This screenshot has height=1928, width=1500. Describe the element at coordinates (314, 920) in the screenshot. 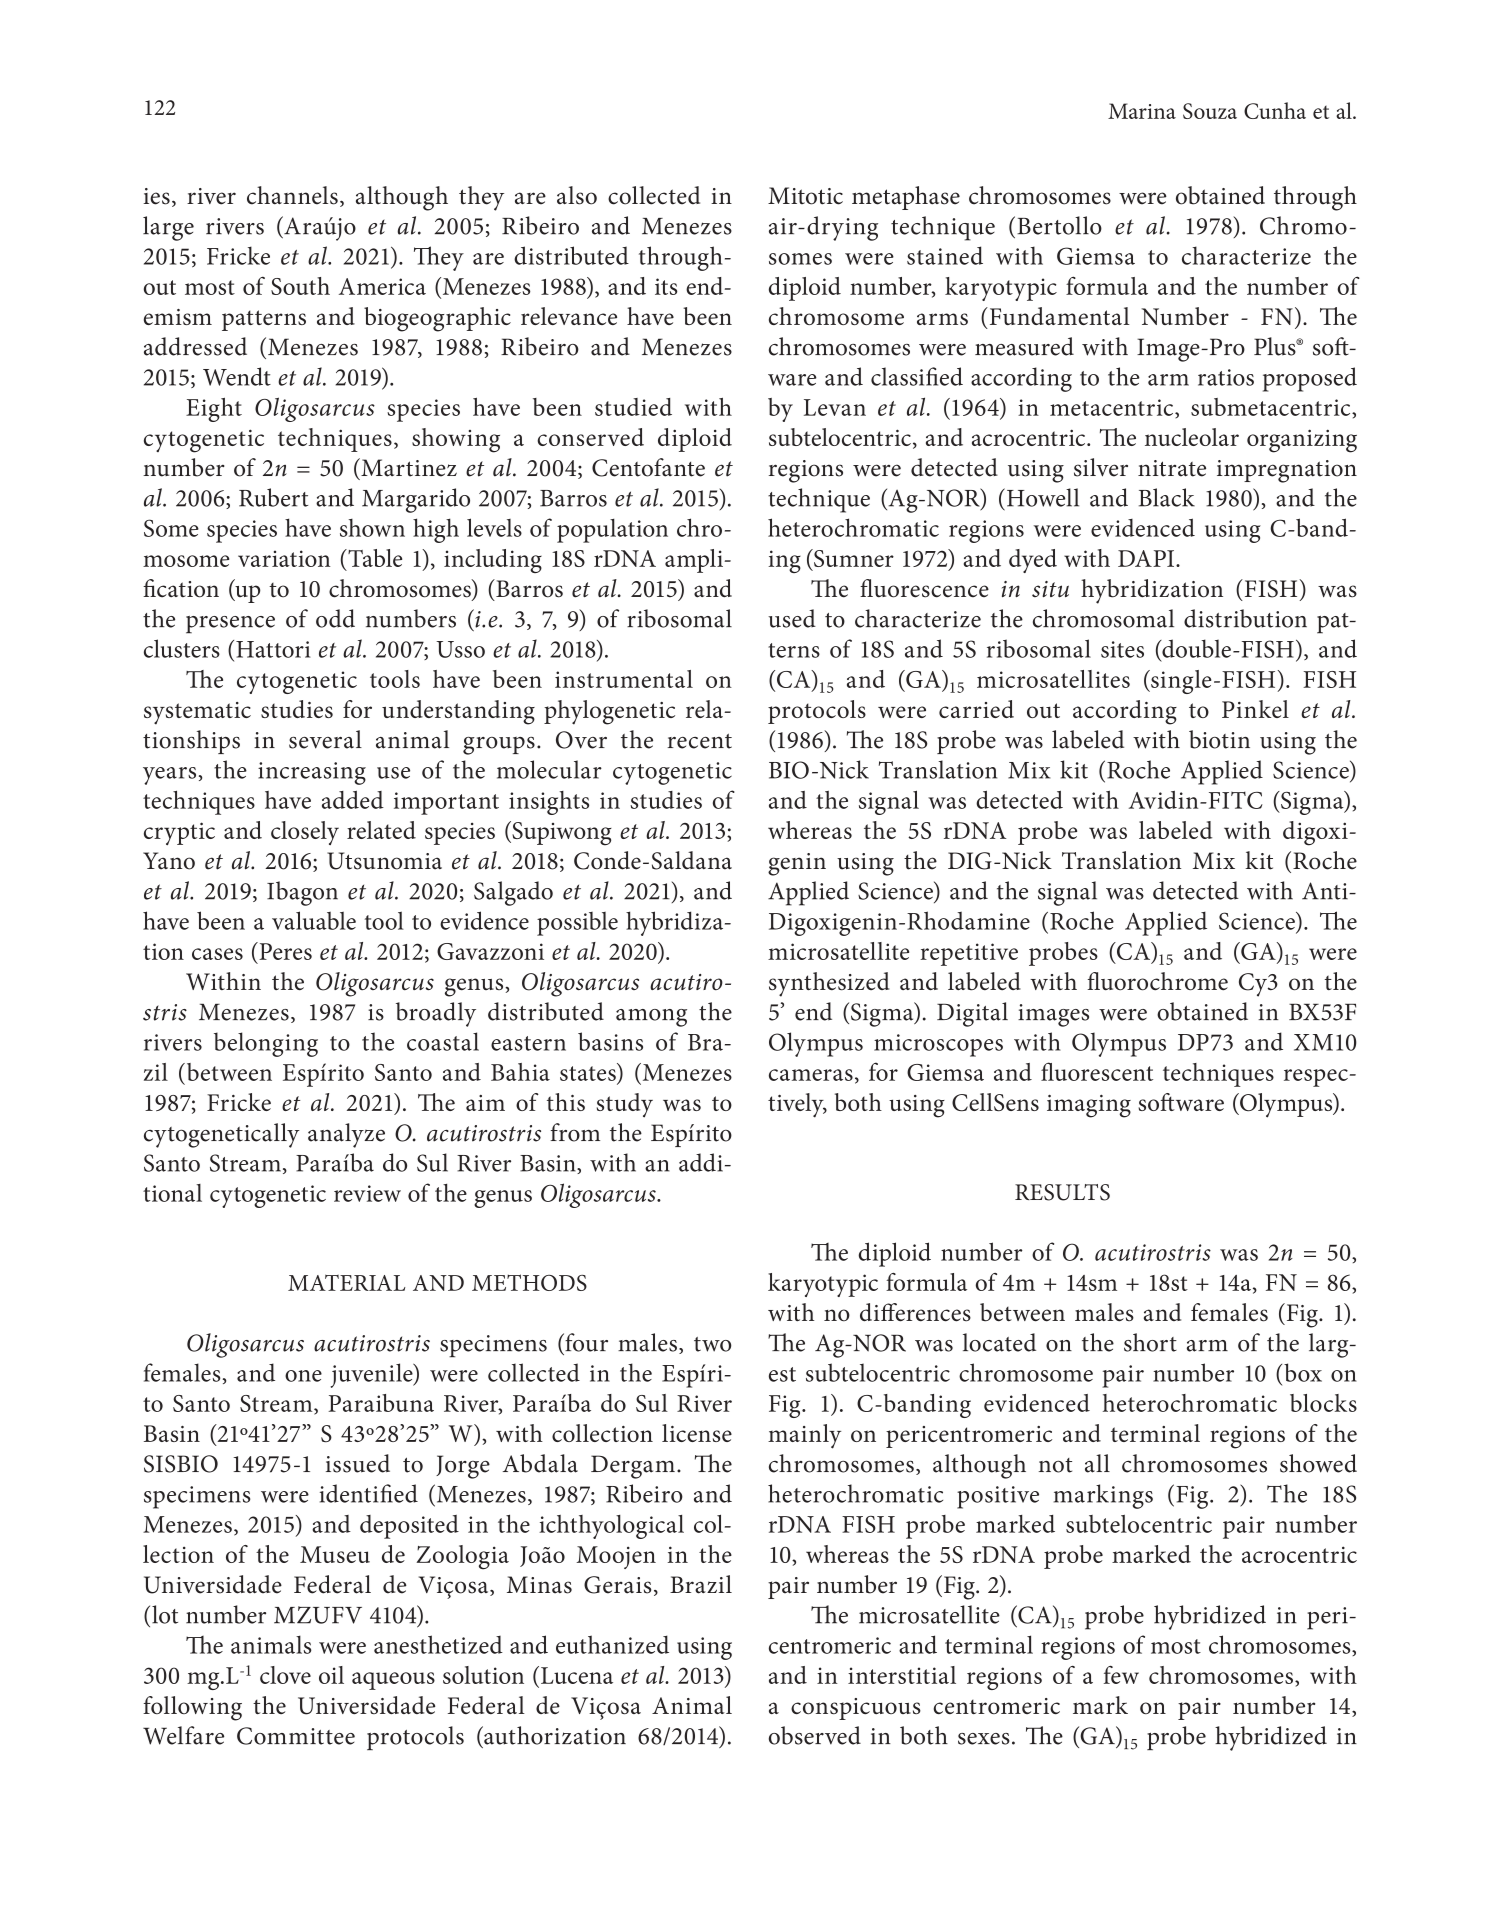

I see `valuable` at that location.
